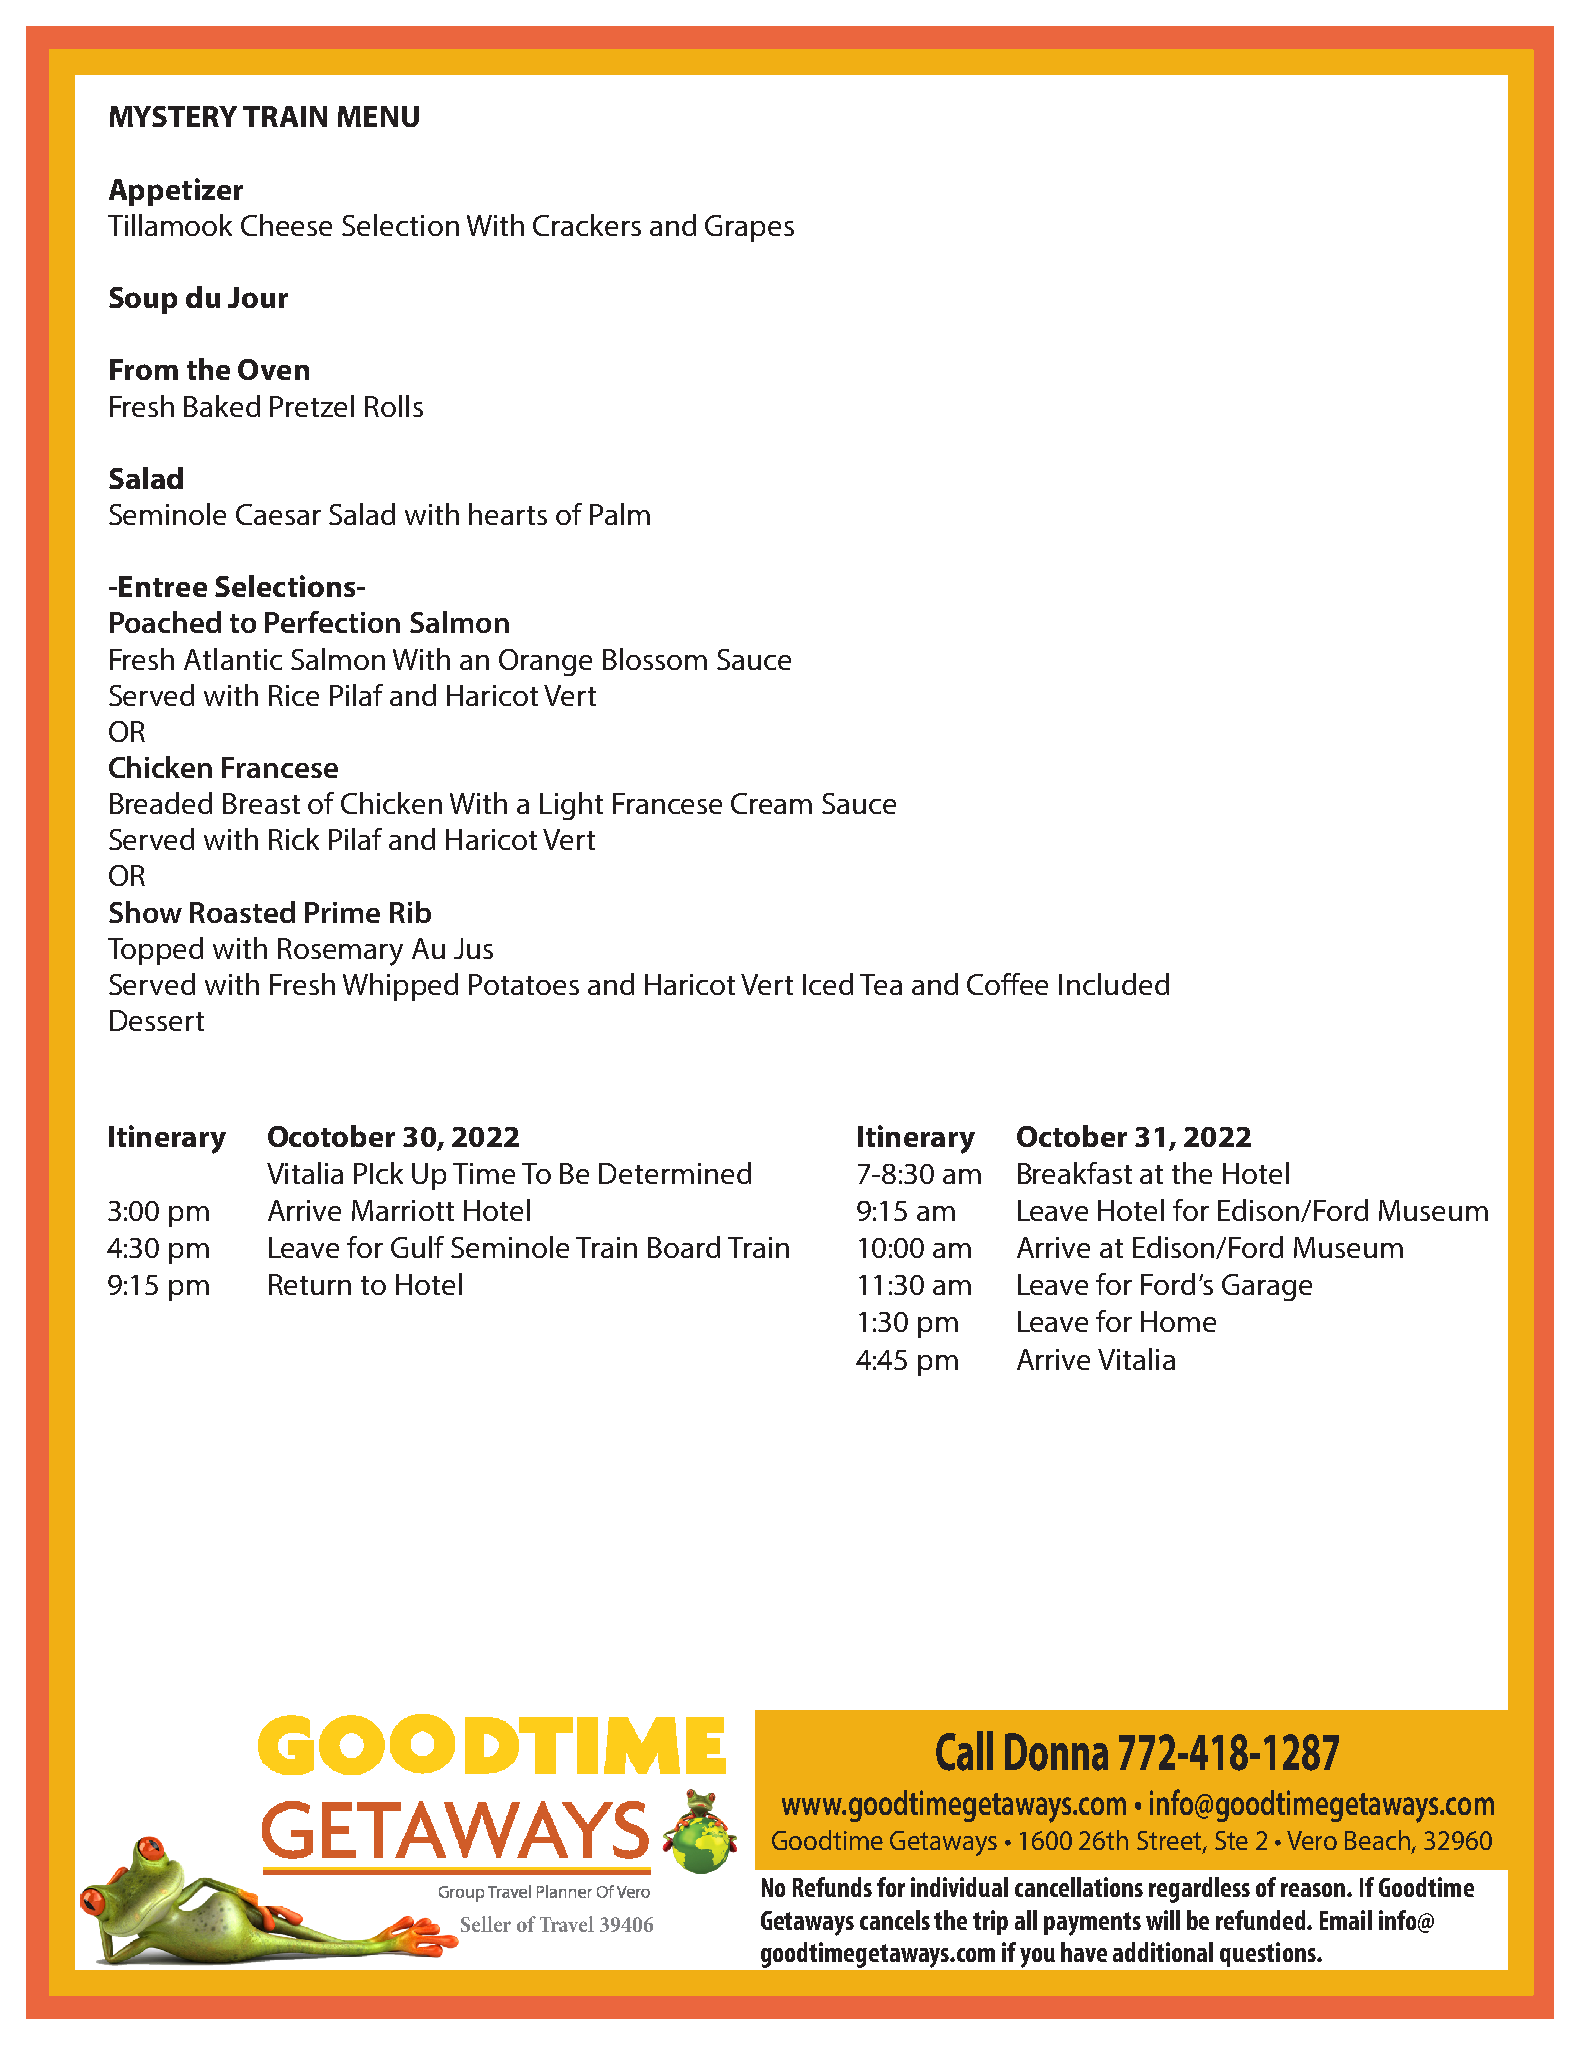 This screenshot has height=2045, width=1580. Describe the element at coordinates (684, 1247) in the screenshot. I see `Board` at that location.
